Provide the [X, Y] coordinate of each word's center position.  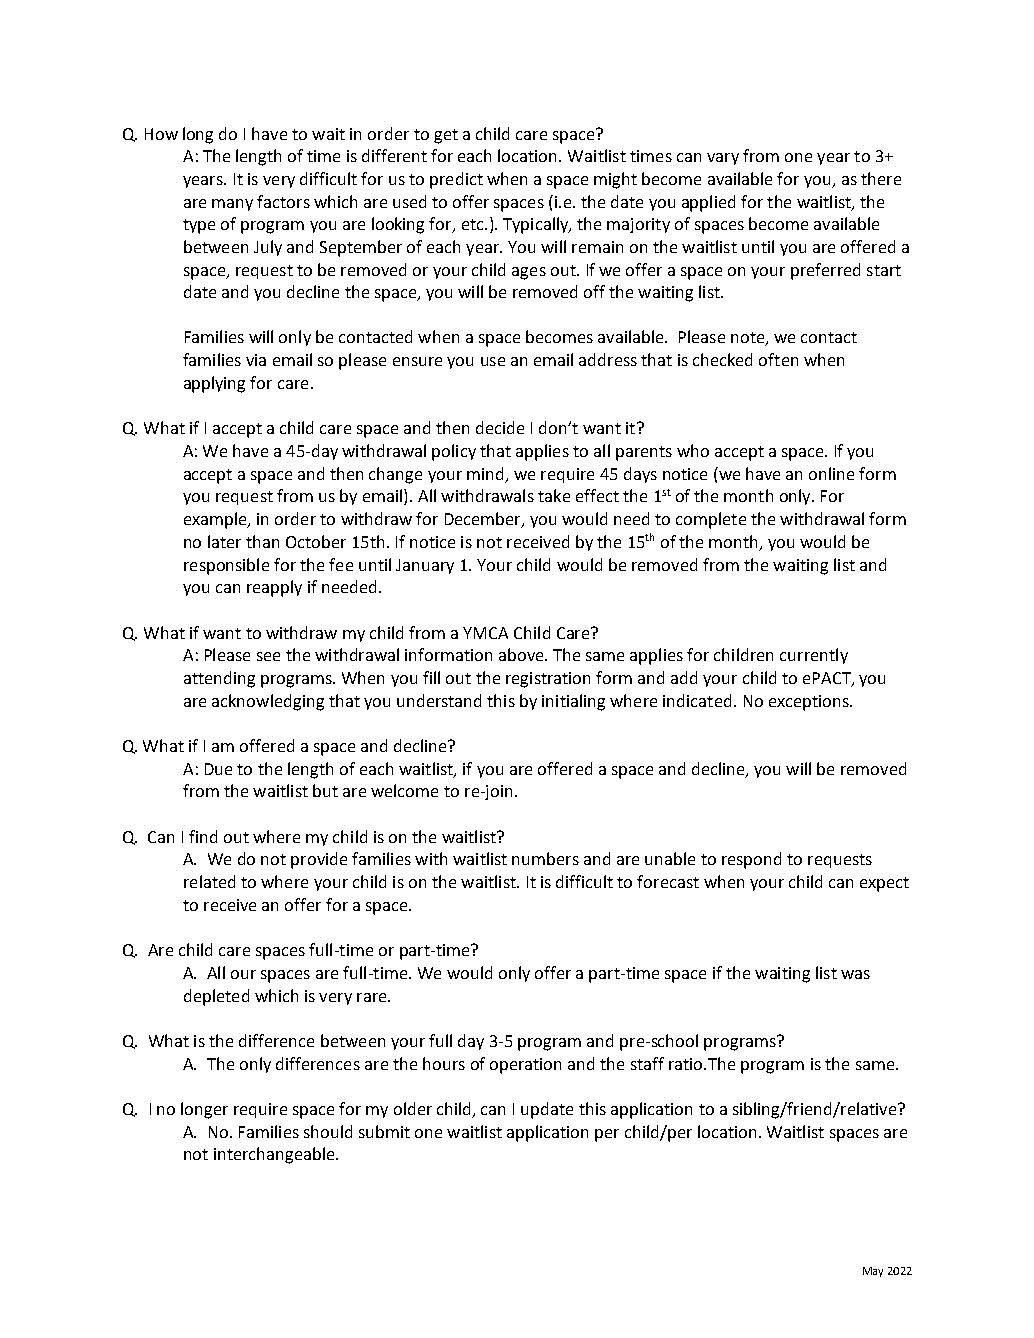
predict [456, 180]
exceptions [810, 703]
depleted [216, 997]
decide [500, 427]
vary [723, 159]
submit [384, 1131]
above [522, 654]
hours [444, 1063]
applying [214, 384]
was [855, 974]
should [328, 1131]
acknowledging [268, 702]
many [232, 205]
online [831, 473]
